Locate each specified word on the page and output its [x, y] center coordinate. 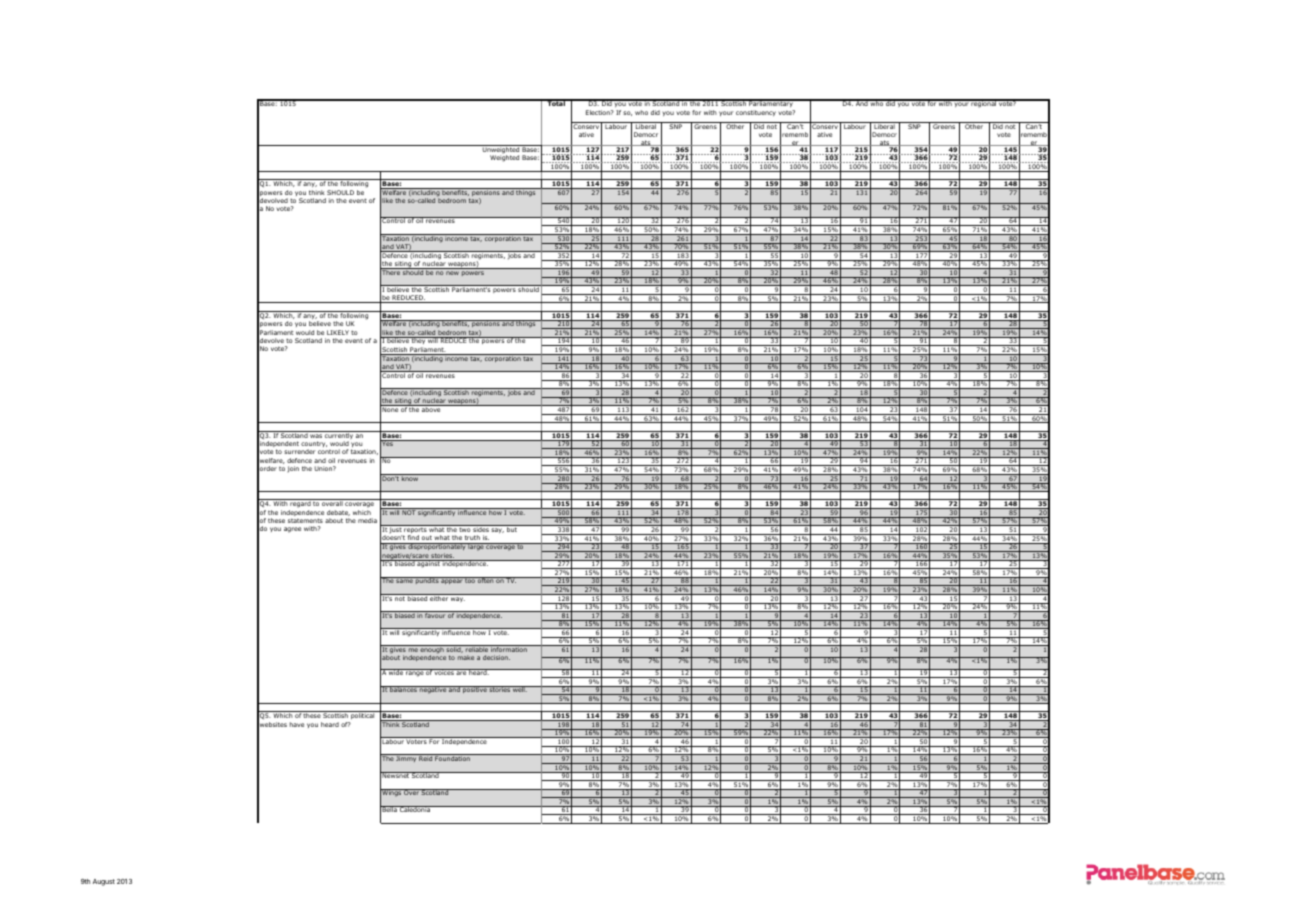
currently [339, 436]
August [104, 882]
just [396, 530]
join [293, 469]
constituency [756, 113]
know [410, 477]
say [497, 530]
